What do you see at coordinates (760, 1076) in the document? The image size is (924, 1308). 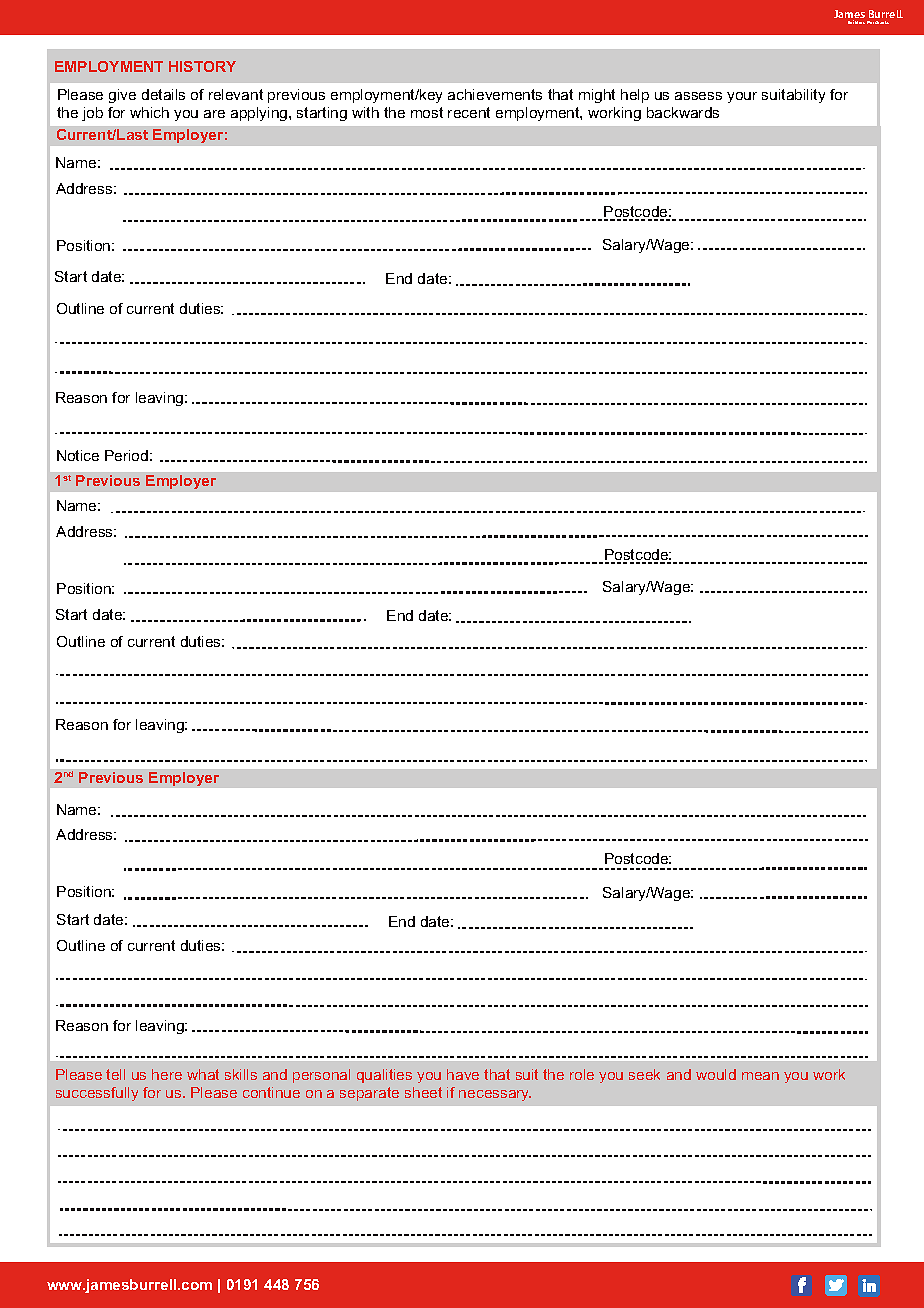 I see `mean` at bounding box center [760, 1076].
